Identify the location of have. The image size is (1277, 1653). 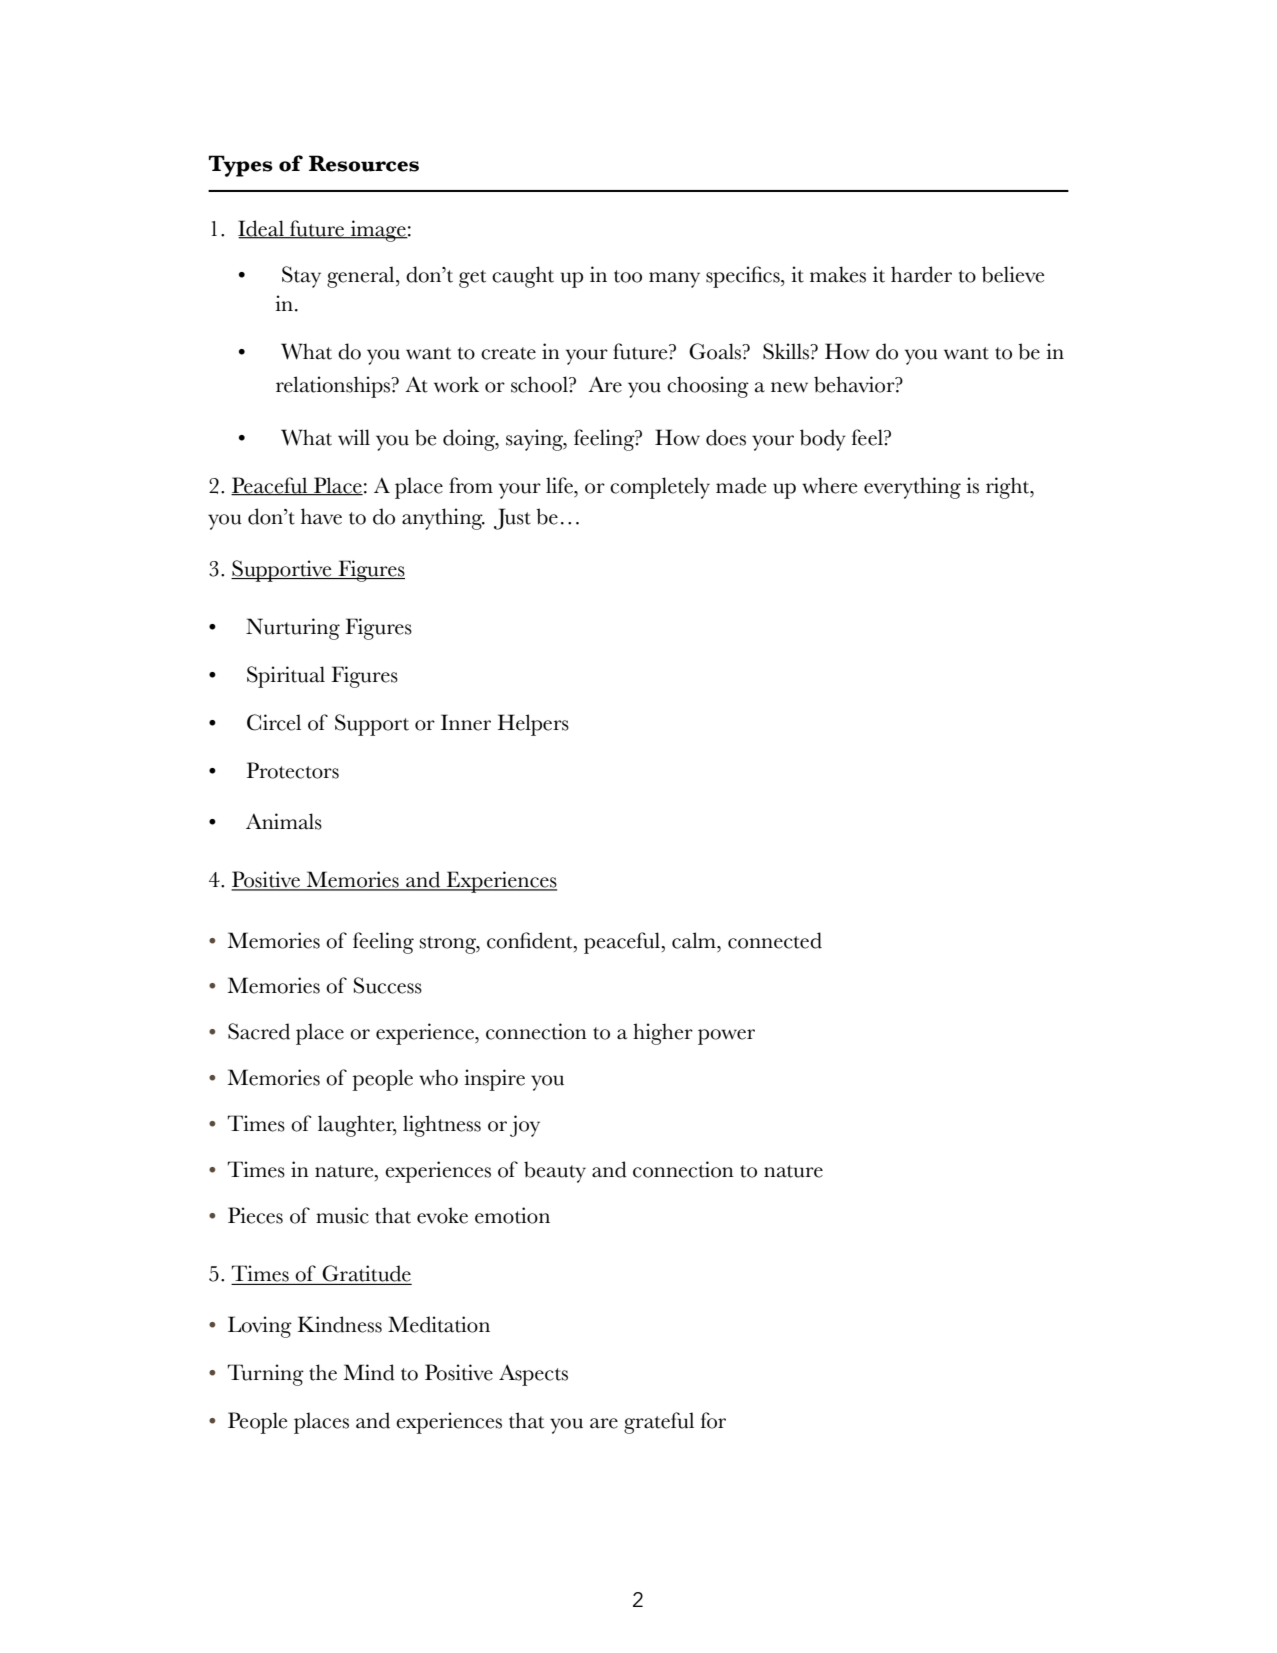
(321, 516).
